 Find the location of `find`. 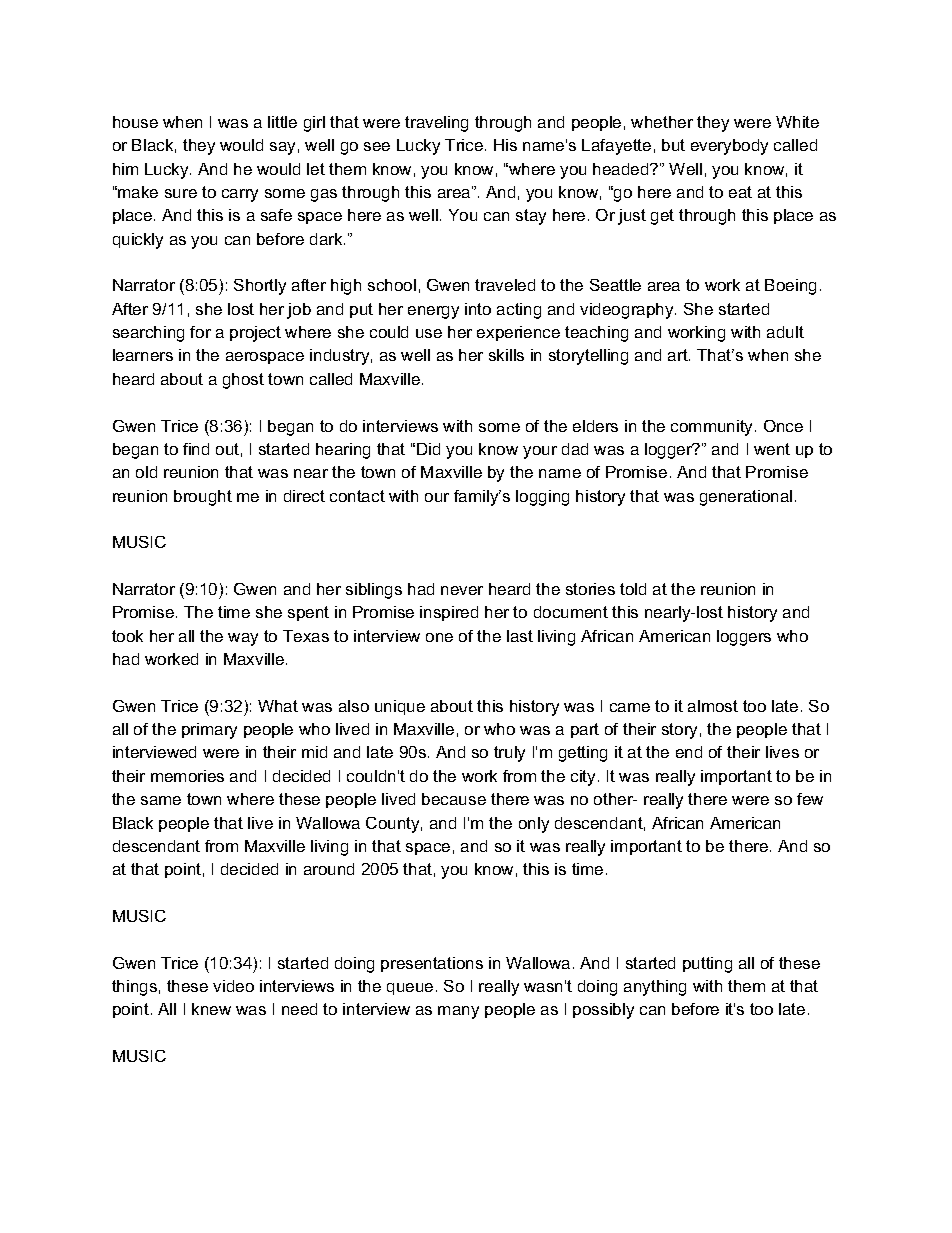

find is located at coordinates (196, 449).
